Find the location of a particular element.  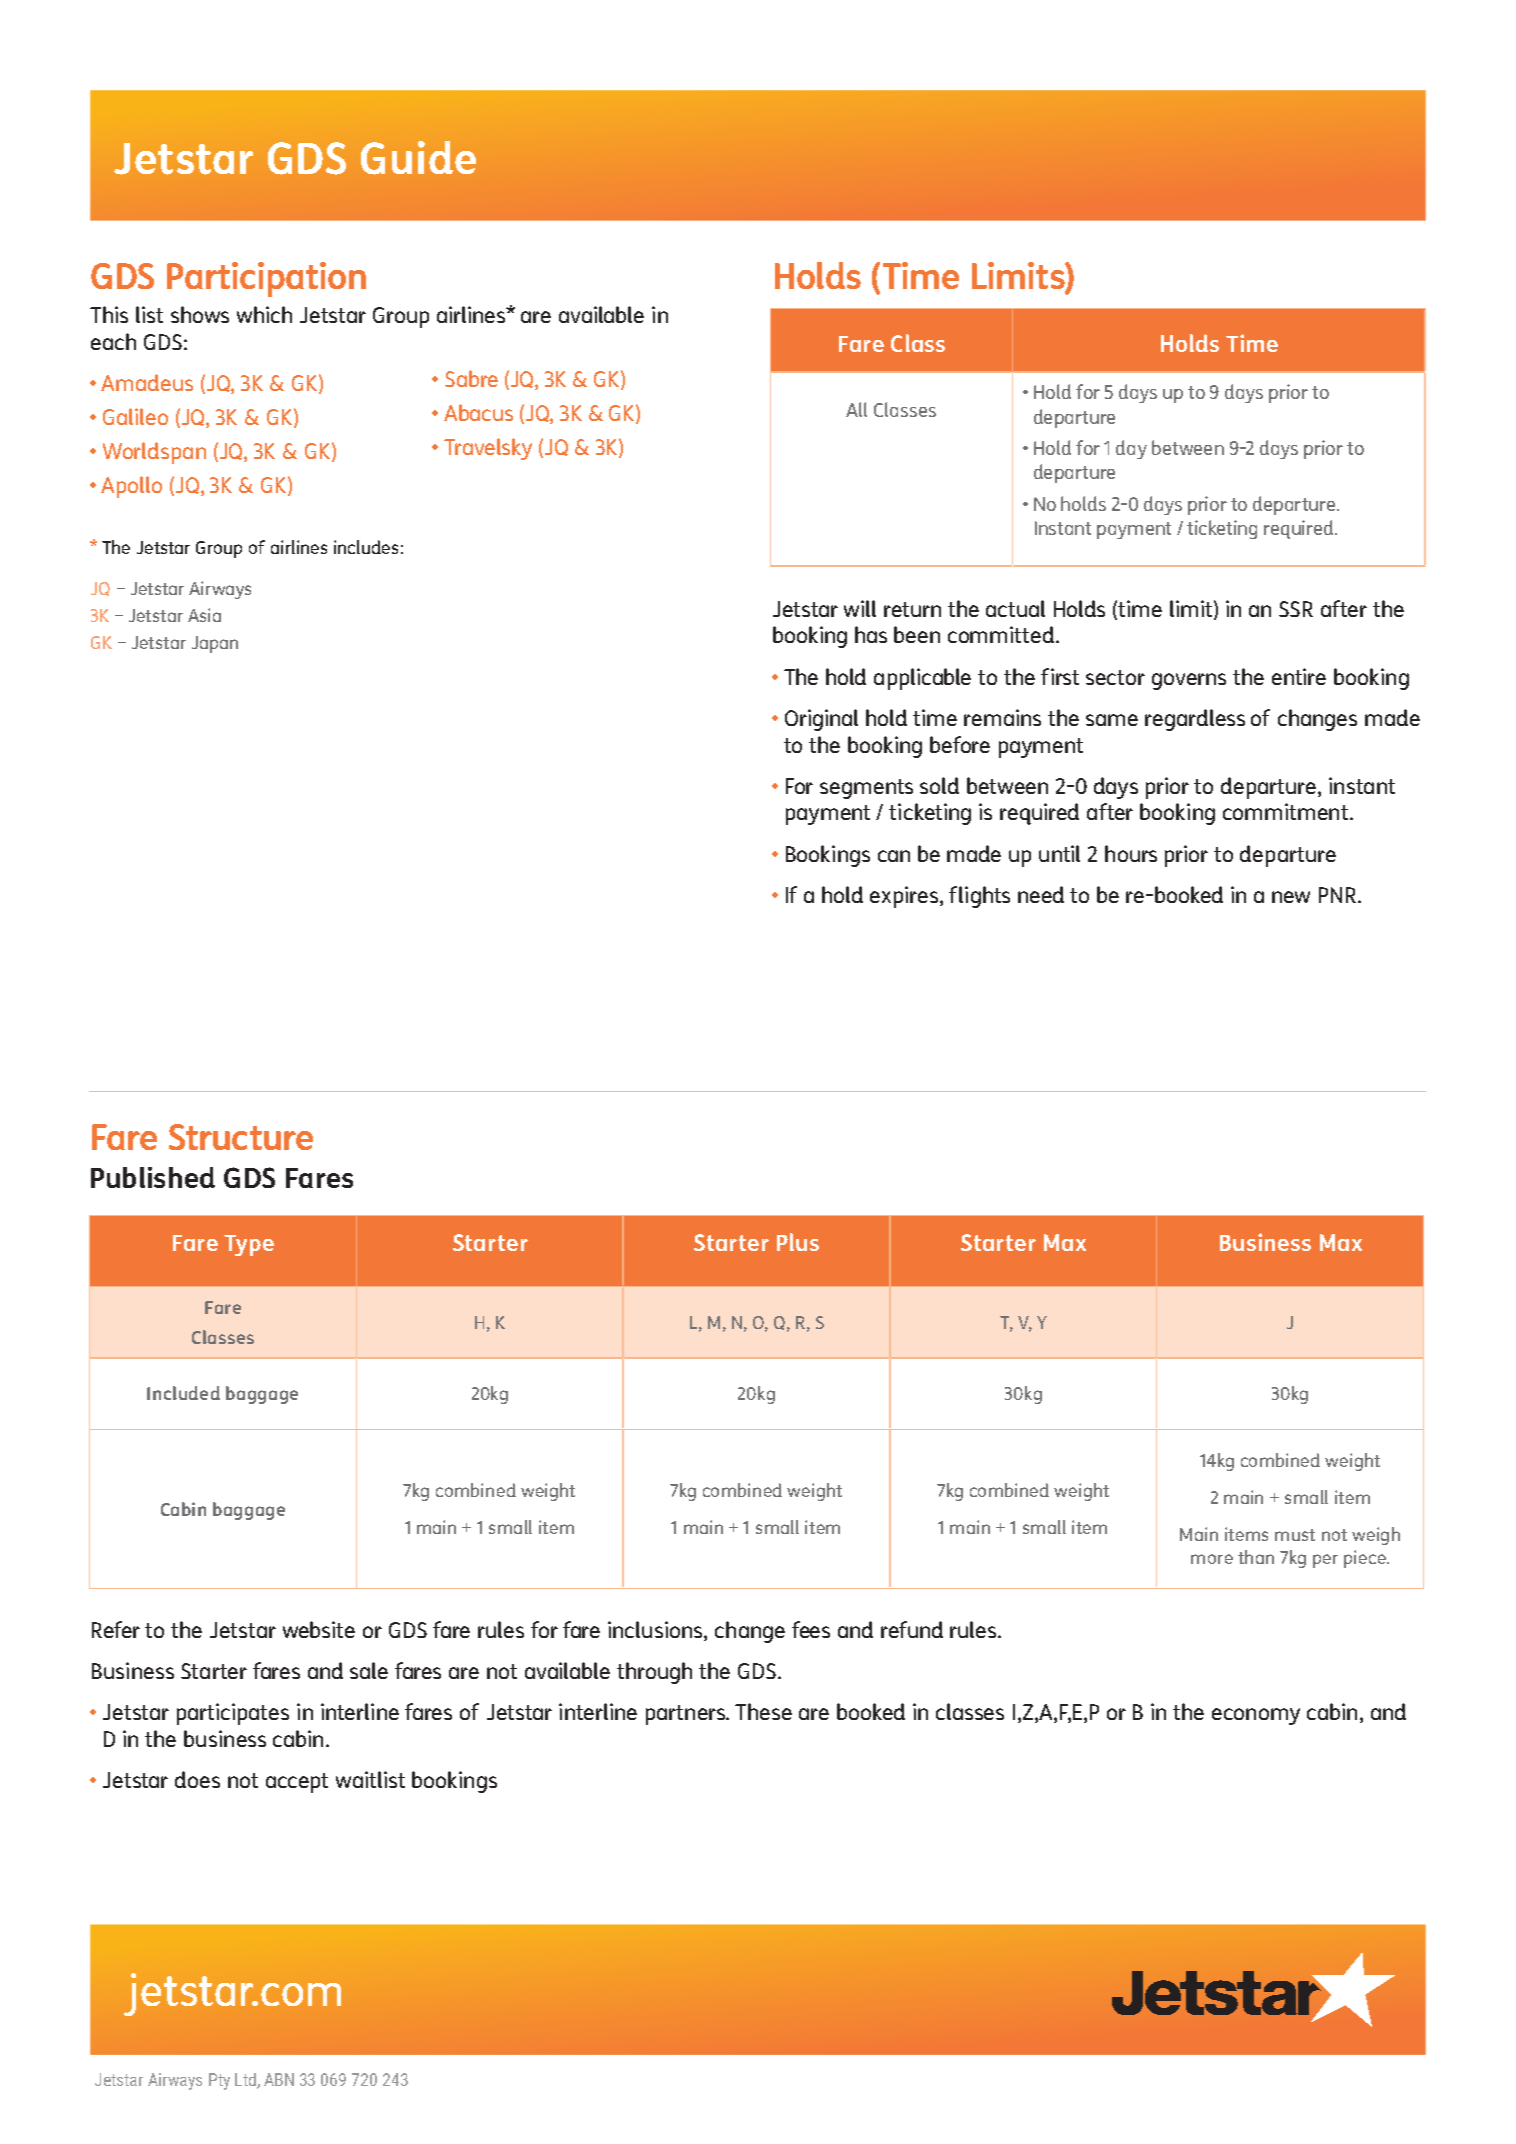

Guide is located at coordinates (418, 158).
